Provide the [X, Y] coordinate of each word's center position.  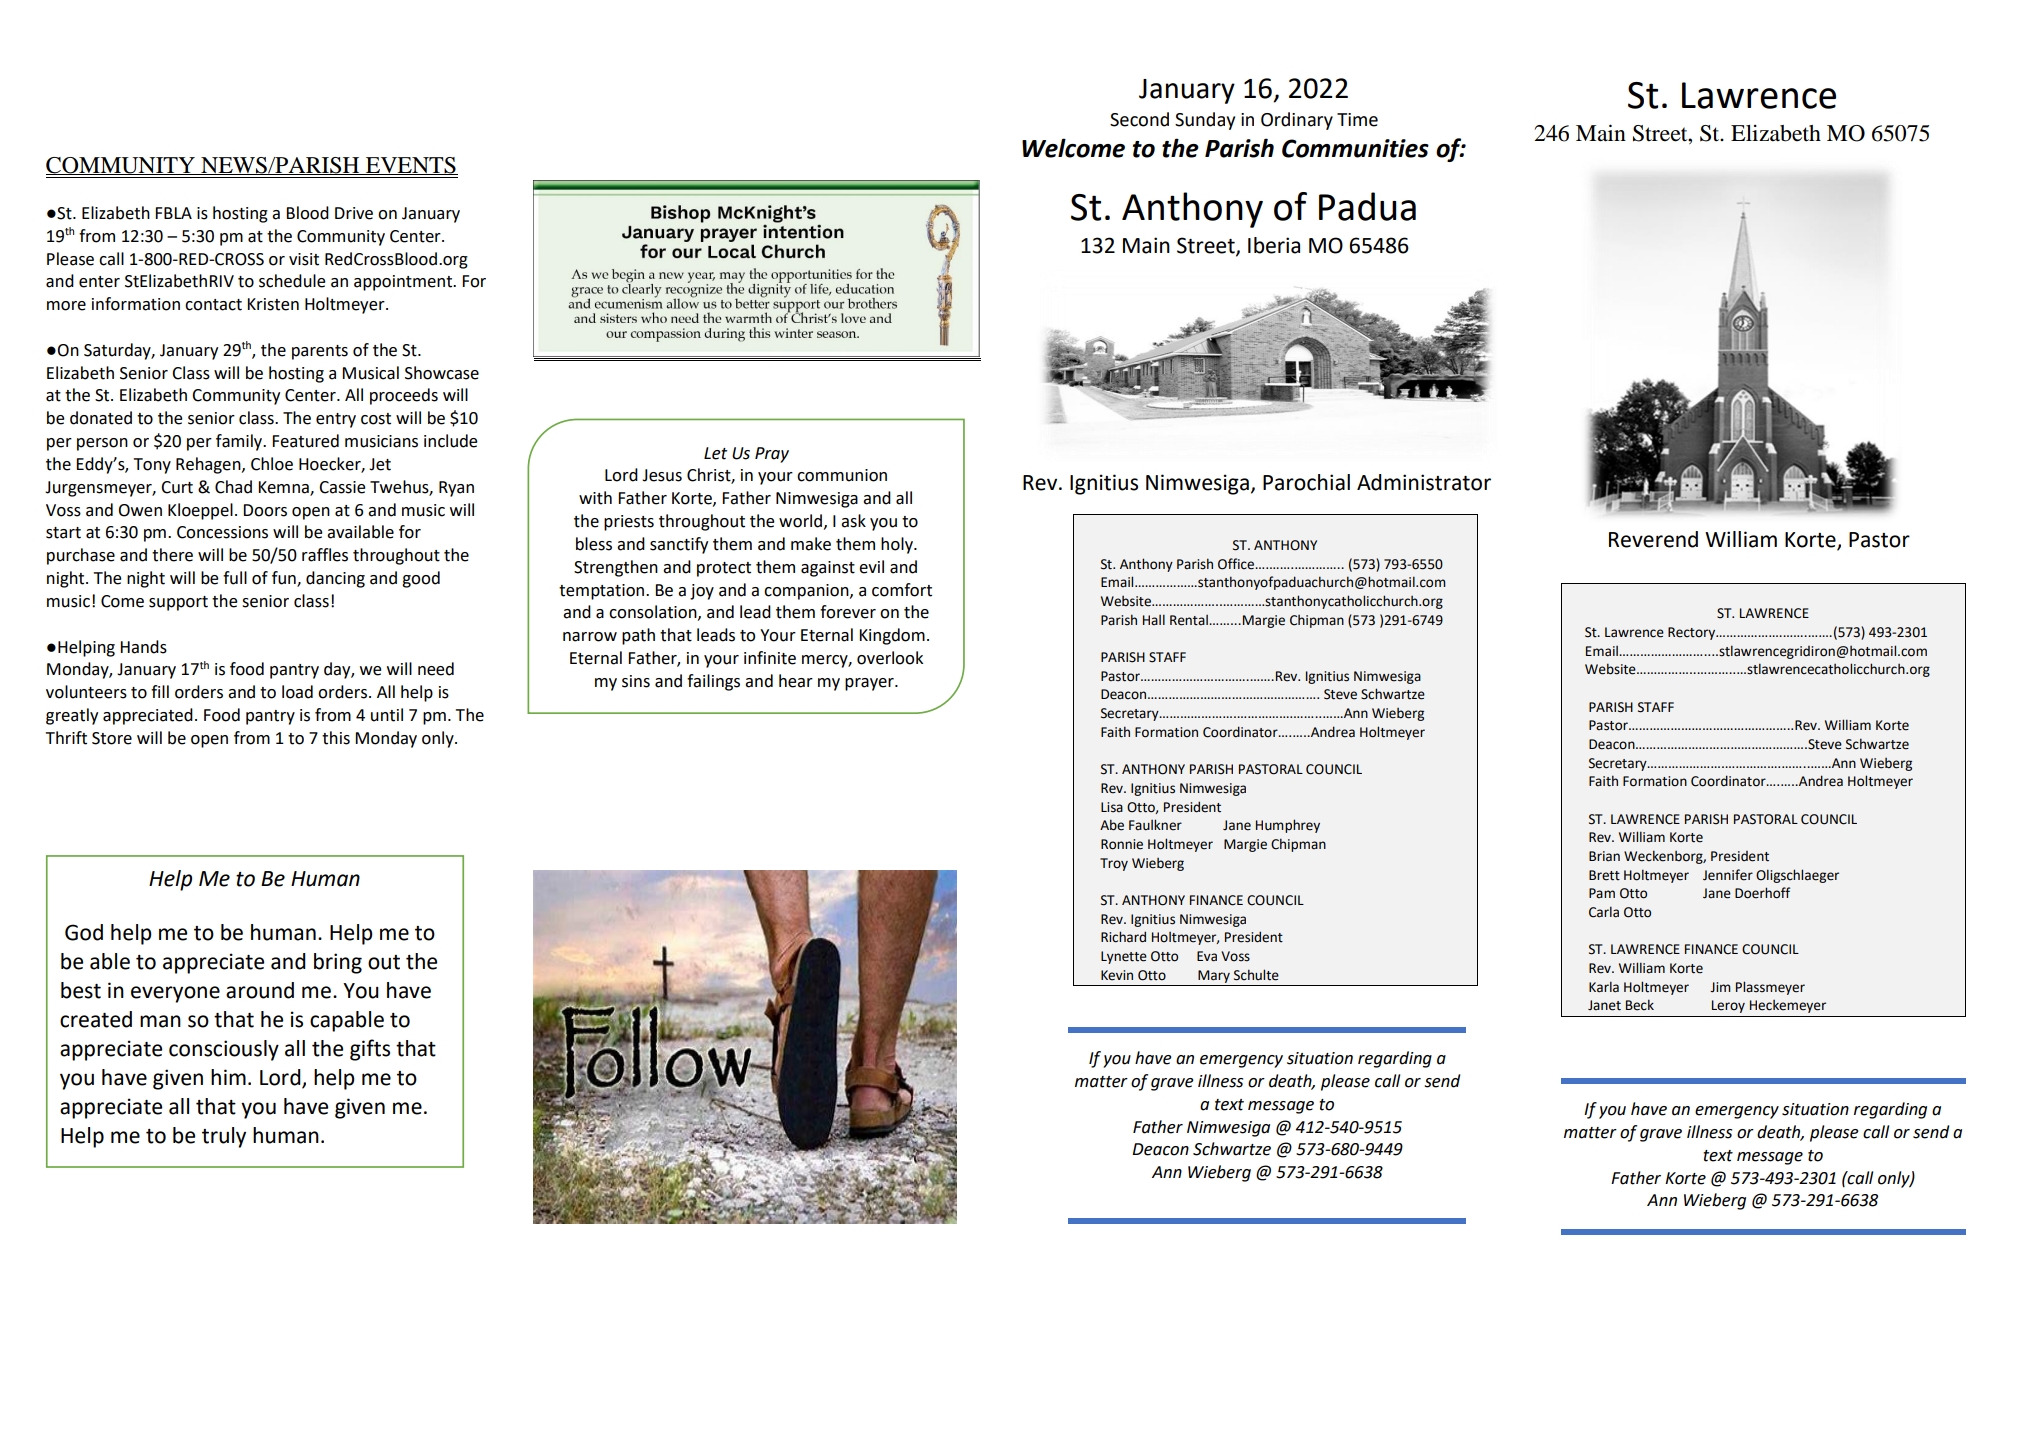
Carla [1604, 912]
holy [898, 545]
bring [338, 963]
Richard [1123, 937]
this [336, 738]
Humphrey [1288, 826]
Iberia [1274, 245]
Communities [1355, 148]
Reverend [1653, 539]
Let [715, 453]
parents [320, 352]
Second [1139, 119]
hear [796, 681]
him [228, 1077]
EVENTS [411, 166]
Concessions [222, 532]
